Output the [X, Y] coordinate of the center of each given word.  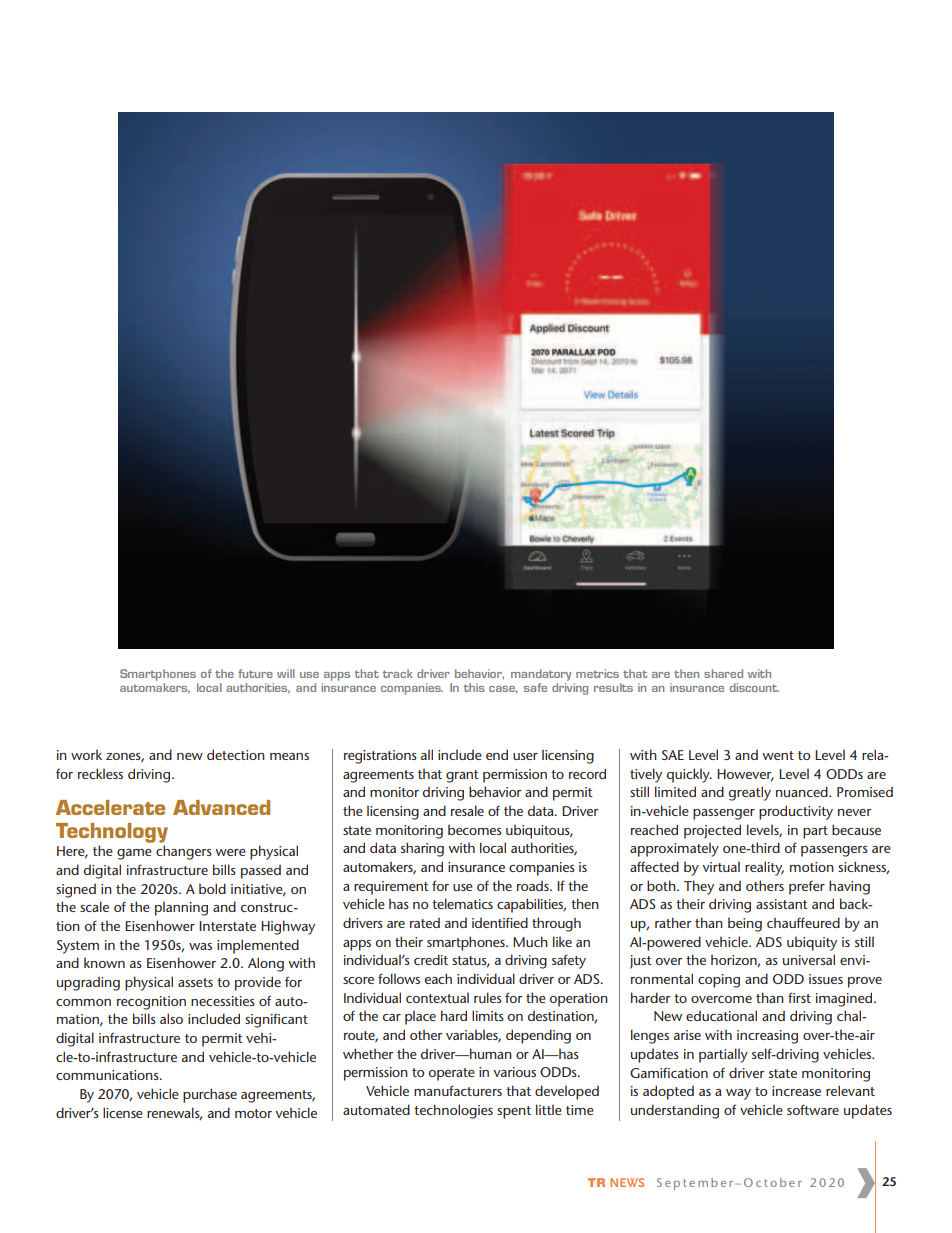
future [255, 673]
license [123, 1112]
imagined [845, 999]
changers [184, 852]
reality [764, 868]
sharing [422, 849]
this [474, 687]
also [171, 1018]
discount [754, 687]
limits [488, 1015]
